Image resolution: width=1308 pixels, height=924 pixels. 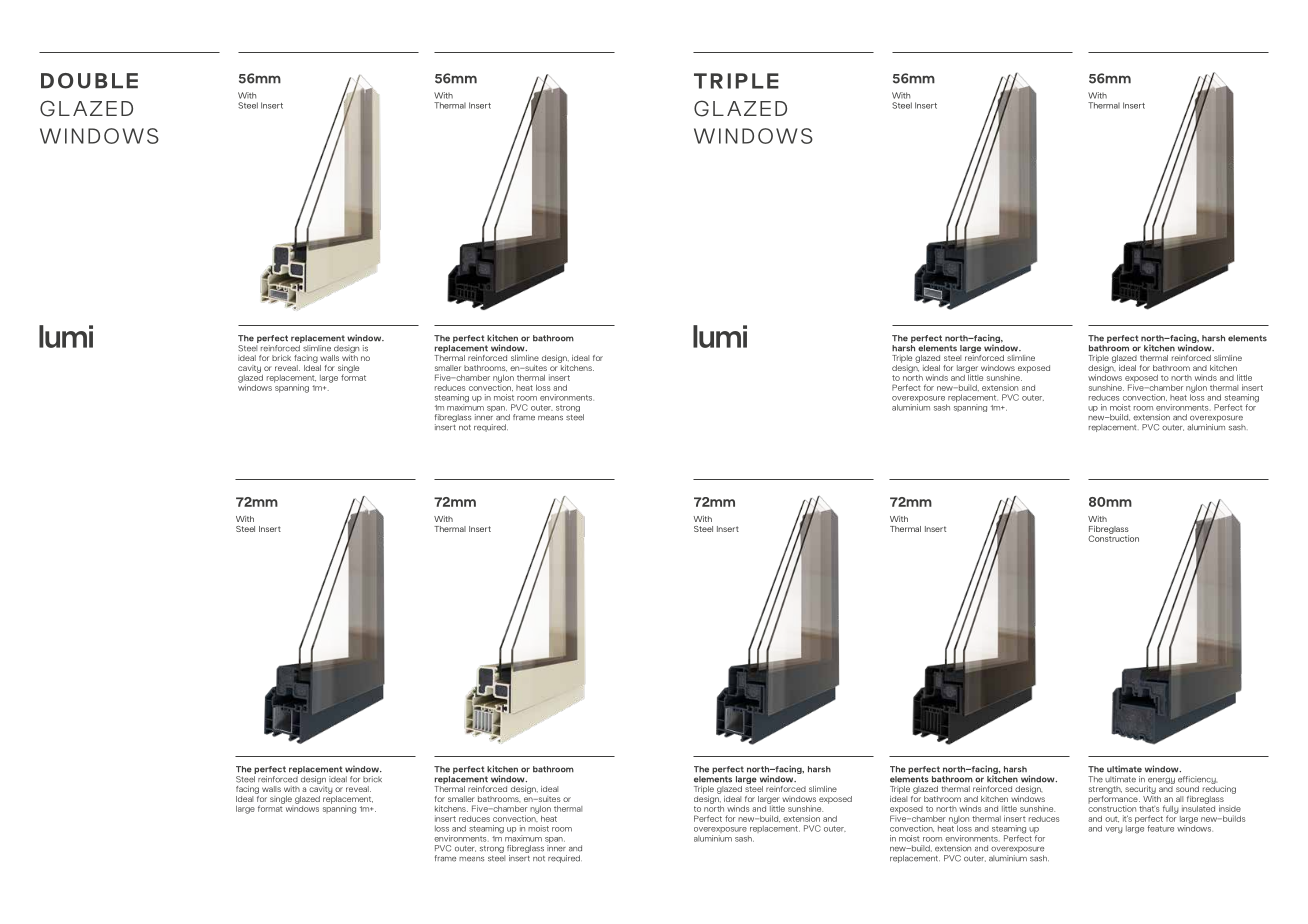 What do you see at coordinates (1230, 808) in the page?
I see `inside` at bounding box center [1230, 808].
